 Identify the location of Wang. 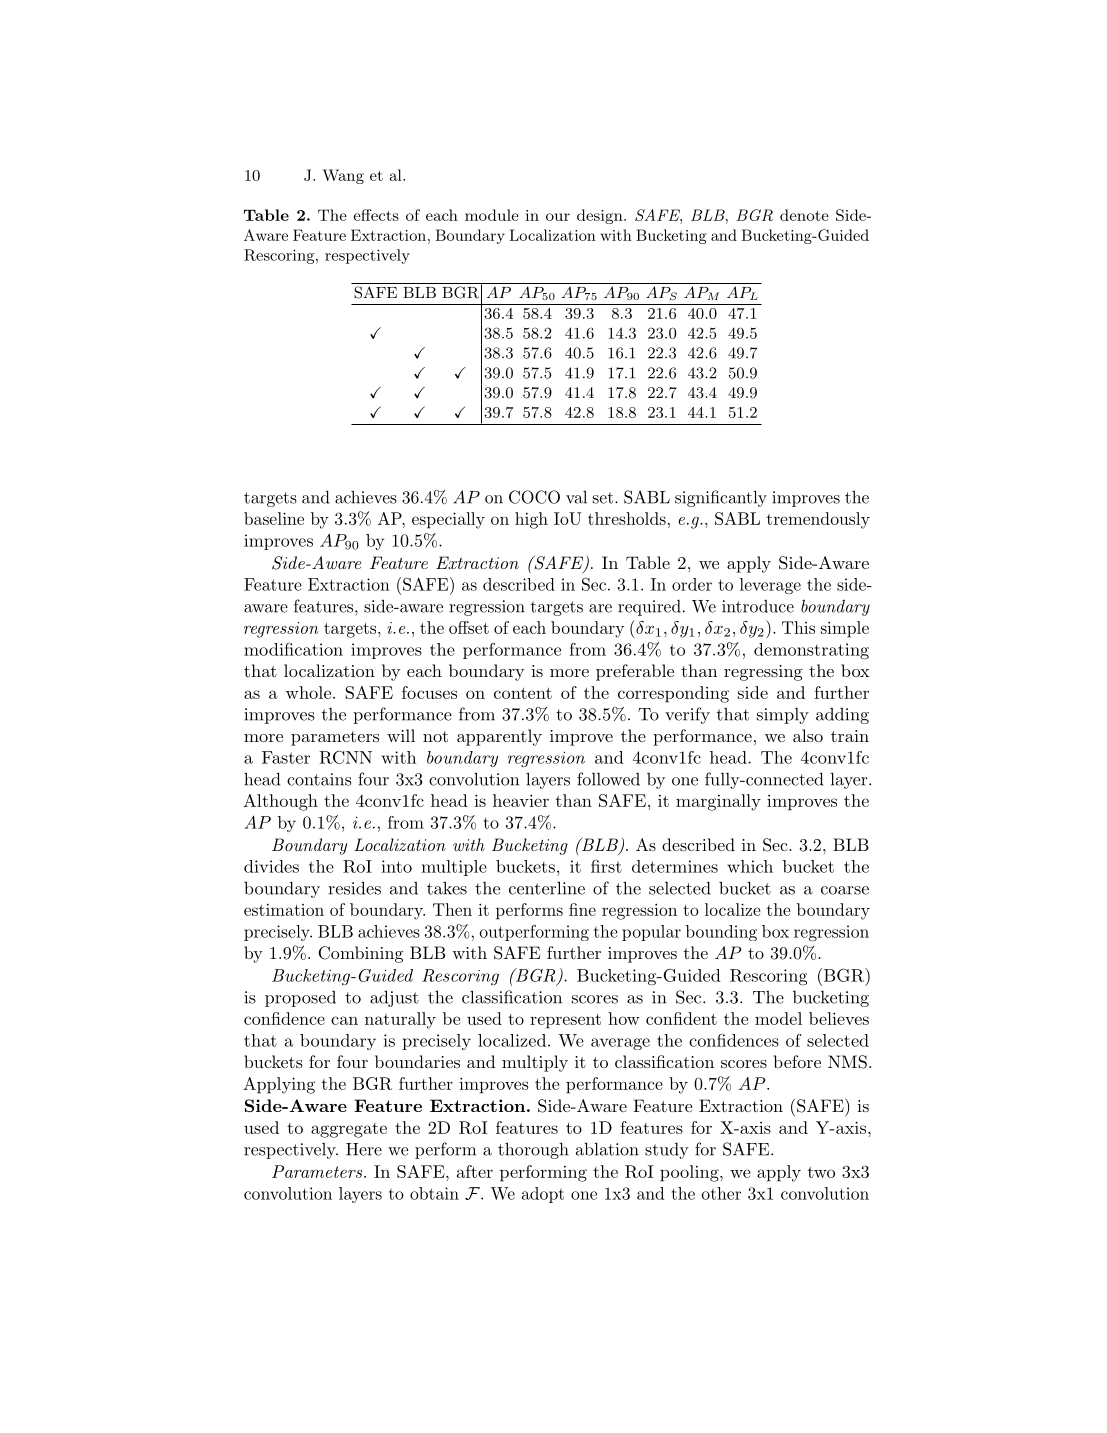
(343, 176).
